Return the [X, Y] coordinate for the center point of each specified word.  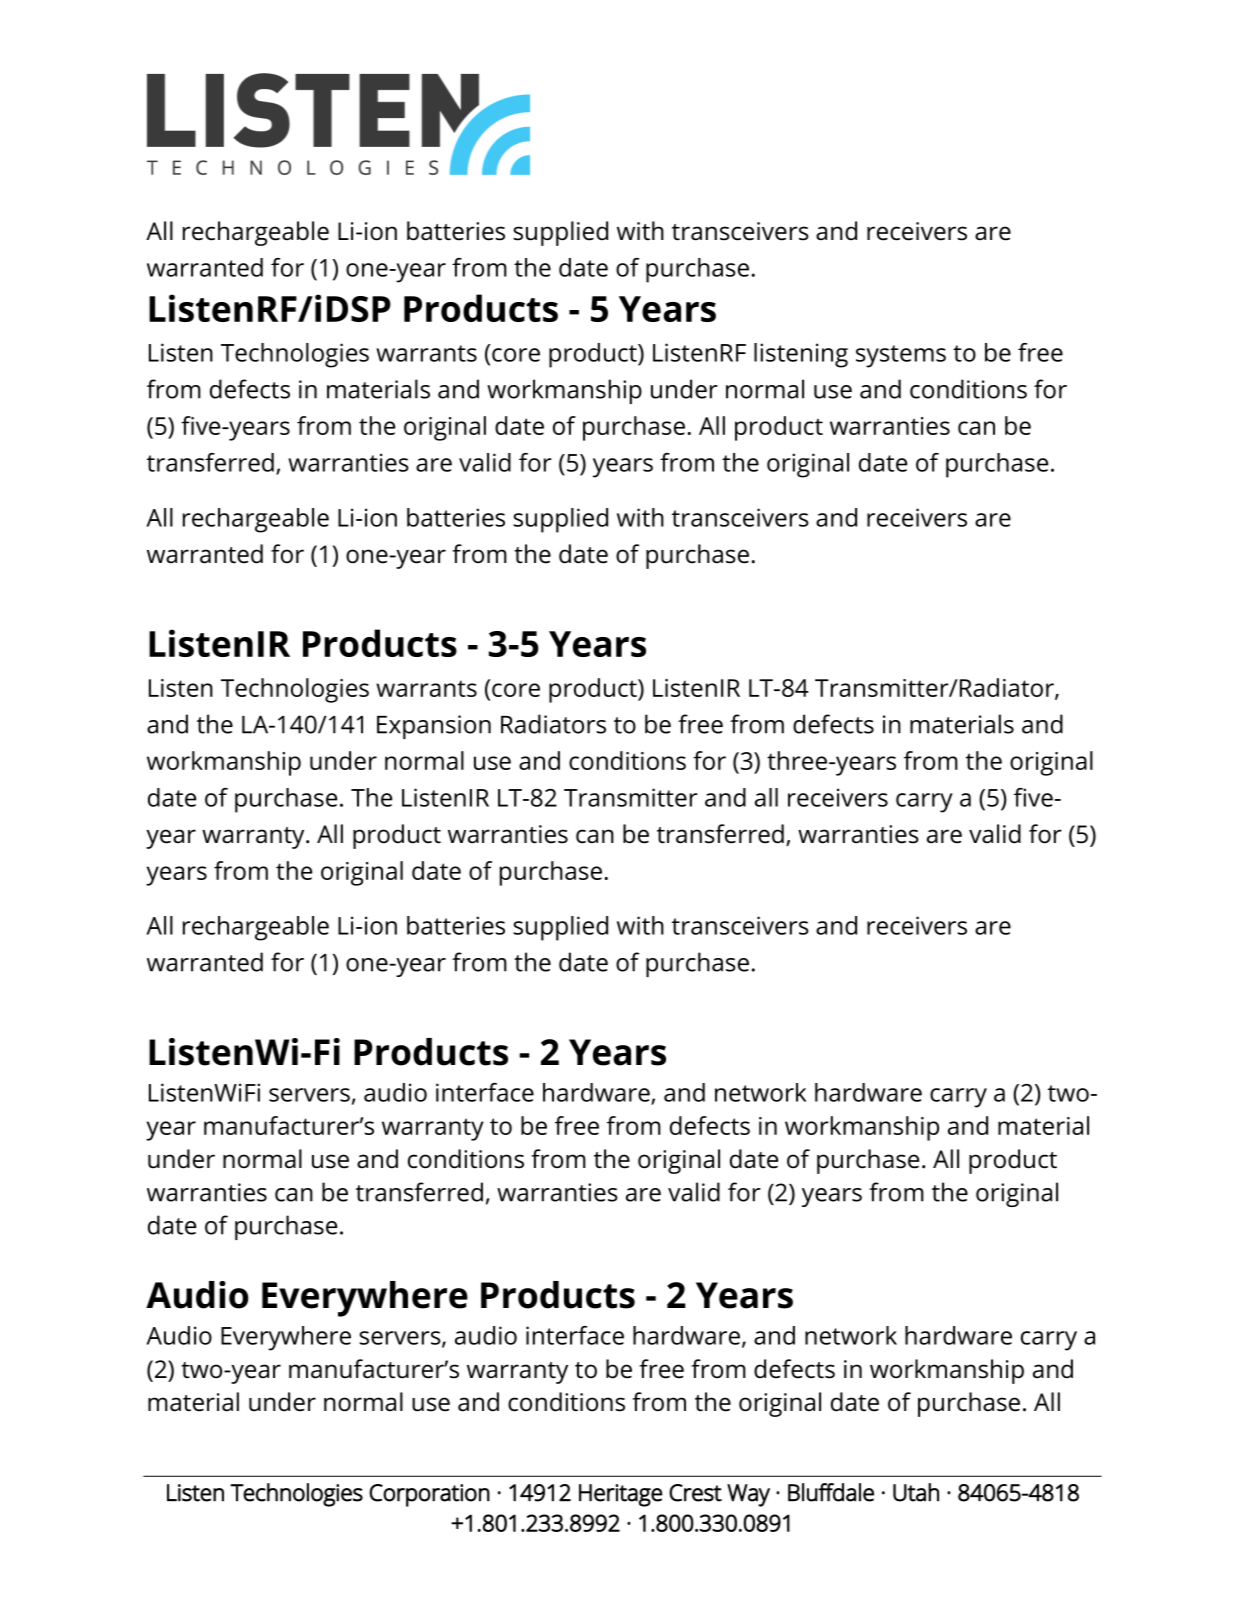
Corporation [429, 1495]
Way [748, 1495]
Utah [916, 1492]
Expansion [434, 727]
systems [901, 356]
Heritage [620, 1495]
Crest [695, 1493]
